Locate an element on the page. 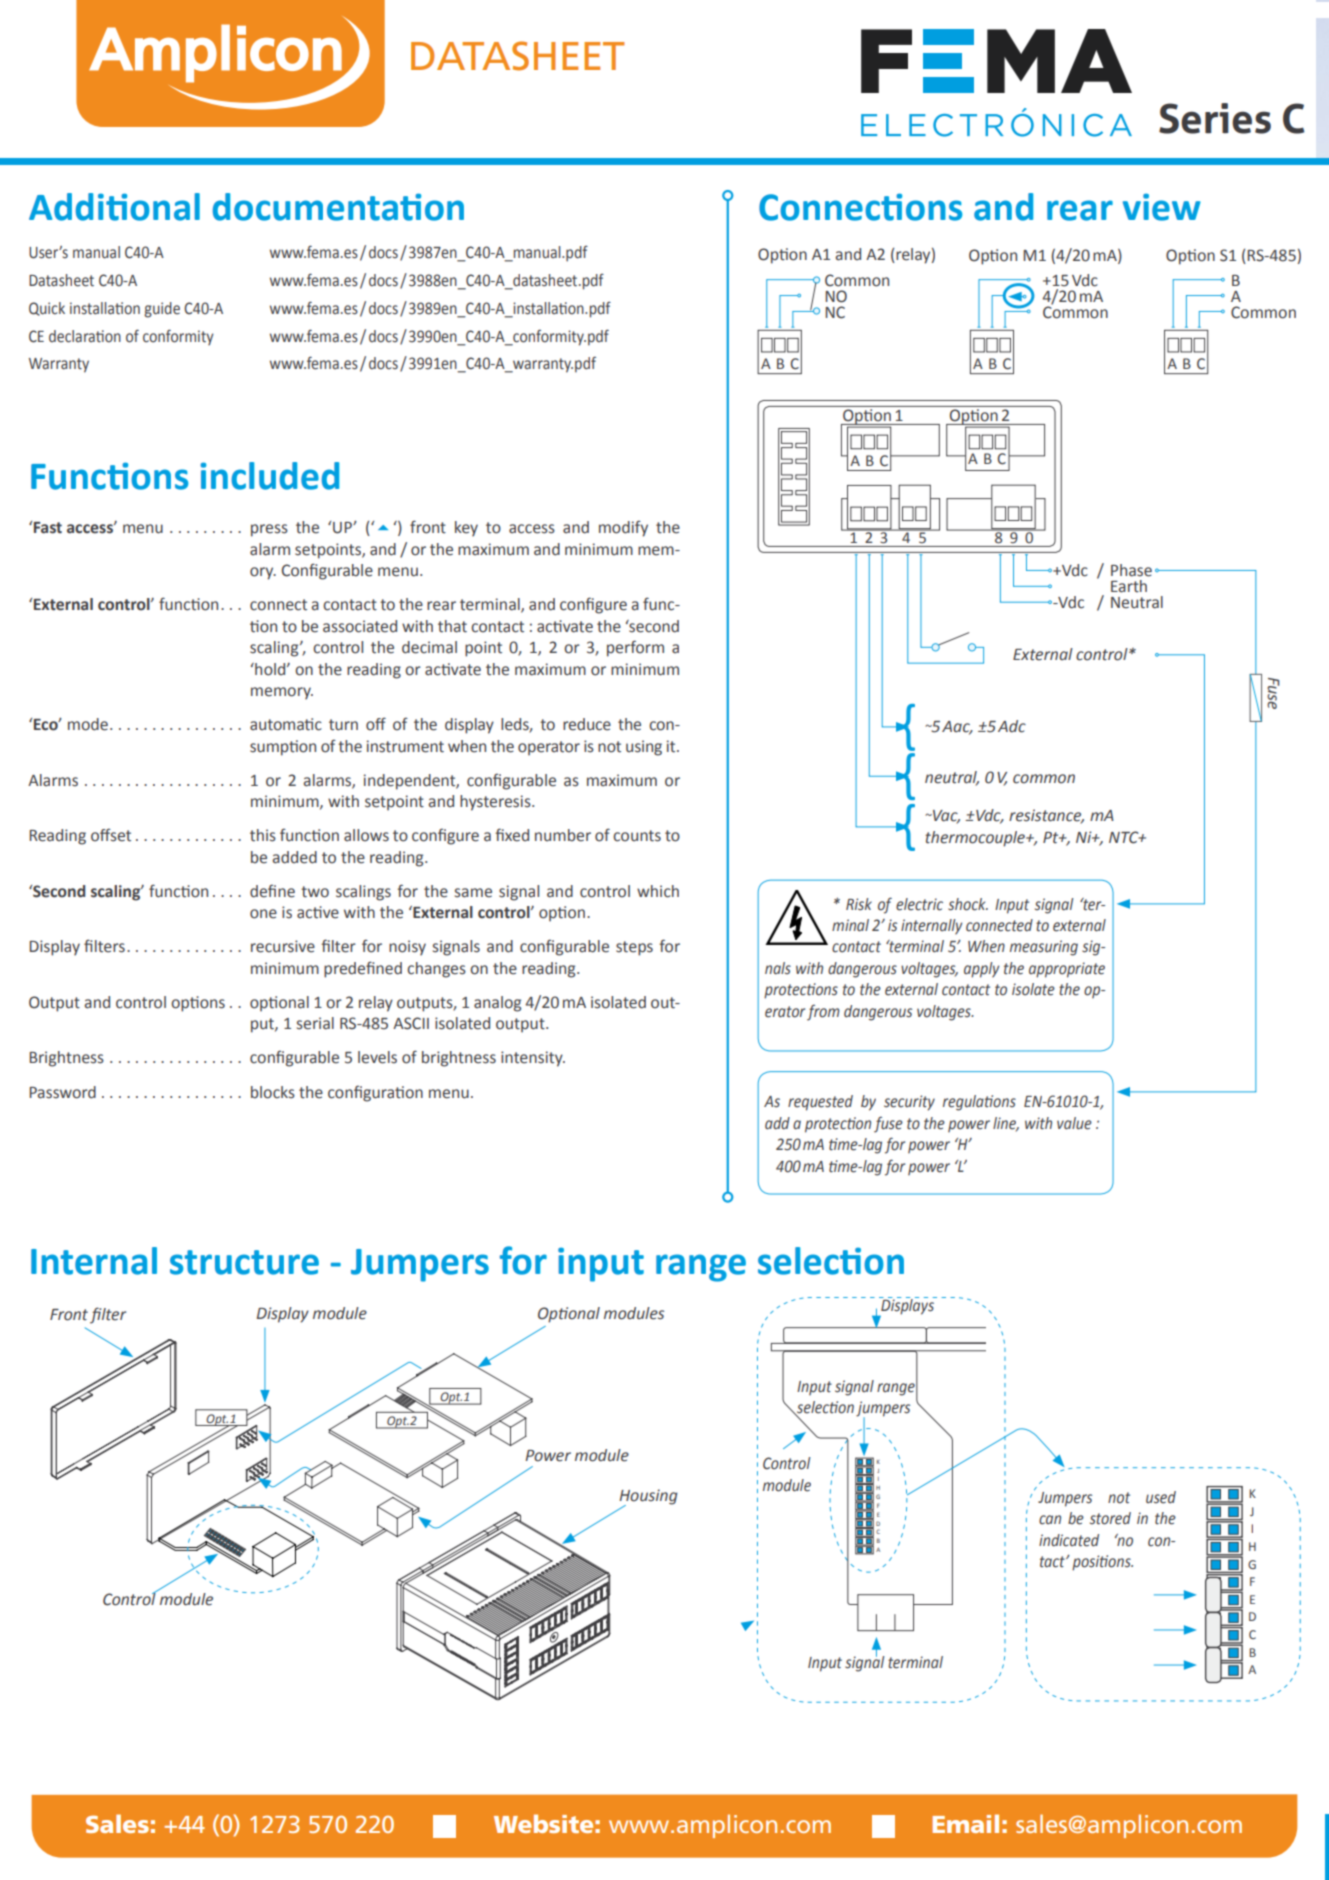 The image size is (1329, 1880). guide is located at coordinates (162, 310).
